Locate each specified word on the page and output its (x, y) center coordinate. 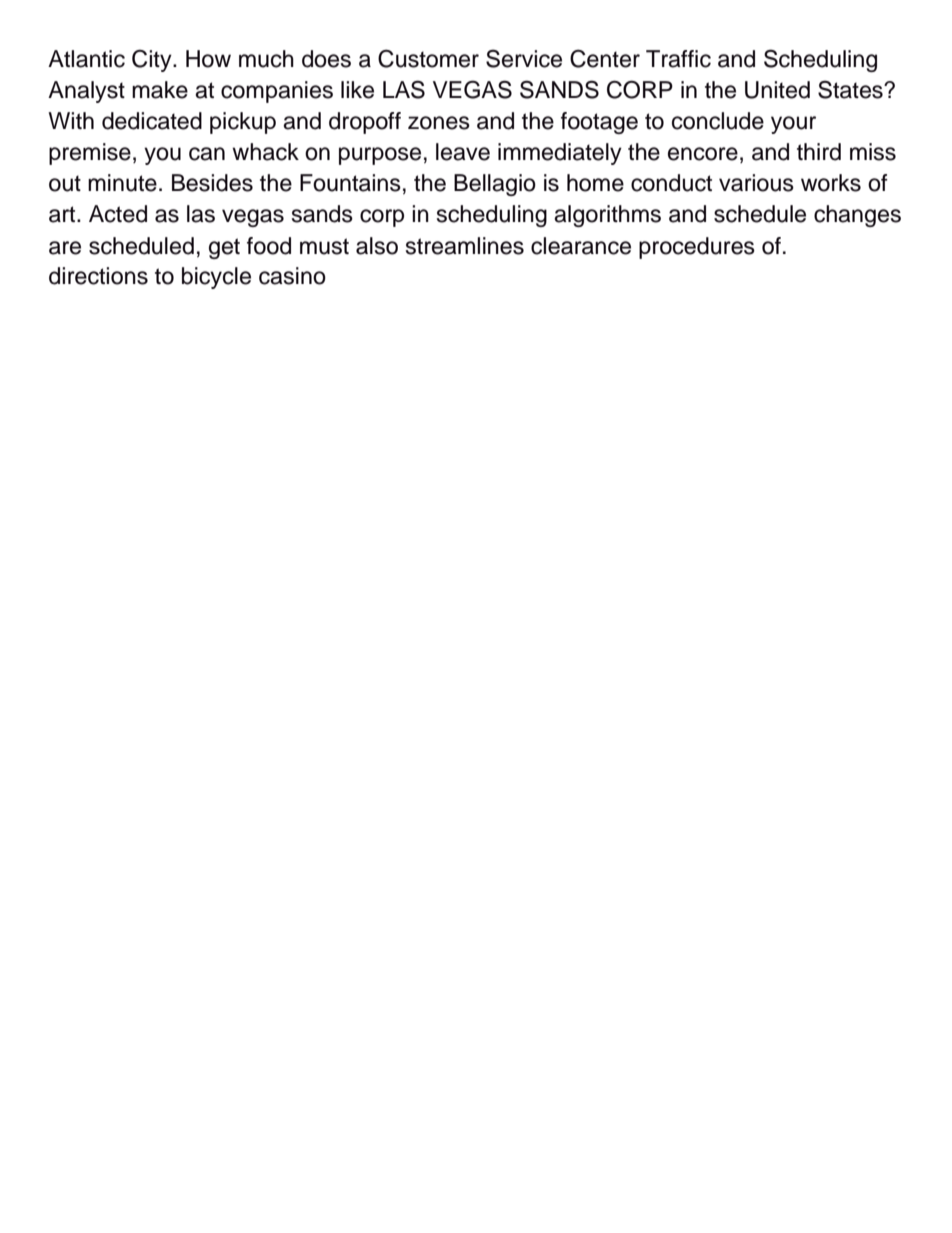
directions (98, 276)
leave (463, 152)
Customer (428, 58)
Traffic (678, 59)
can (207, 154)
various (756, 183)
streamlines (465, 246)
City (153, 61)
